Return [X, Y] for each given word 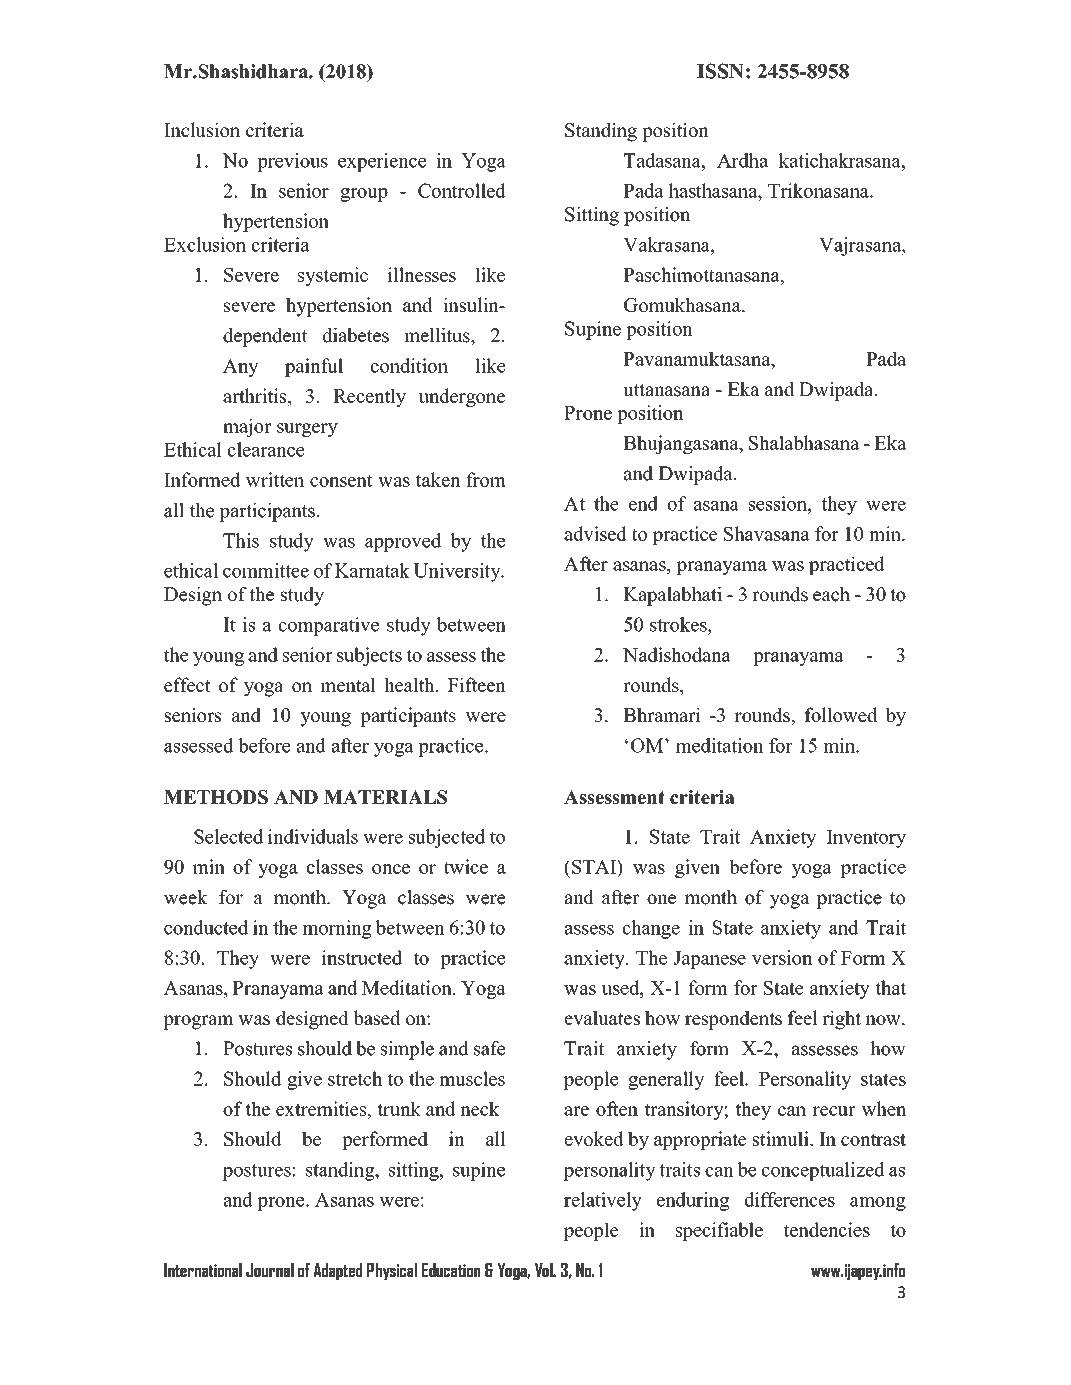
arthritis [256, 395]
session [779, 503]
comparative [329, 626]
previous [292, 162]
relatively [603, 1201]
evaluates [602, 1017]
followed [841, 714]
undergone [462, 397]
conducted [206, 927]
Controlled [462, 190]
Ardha [742, 160]
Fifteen [477, 684]
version [782, 957]
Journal [270, 1270]
